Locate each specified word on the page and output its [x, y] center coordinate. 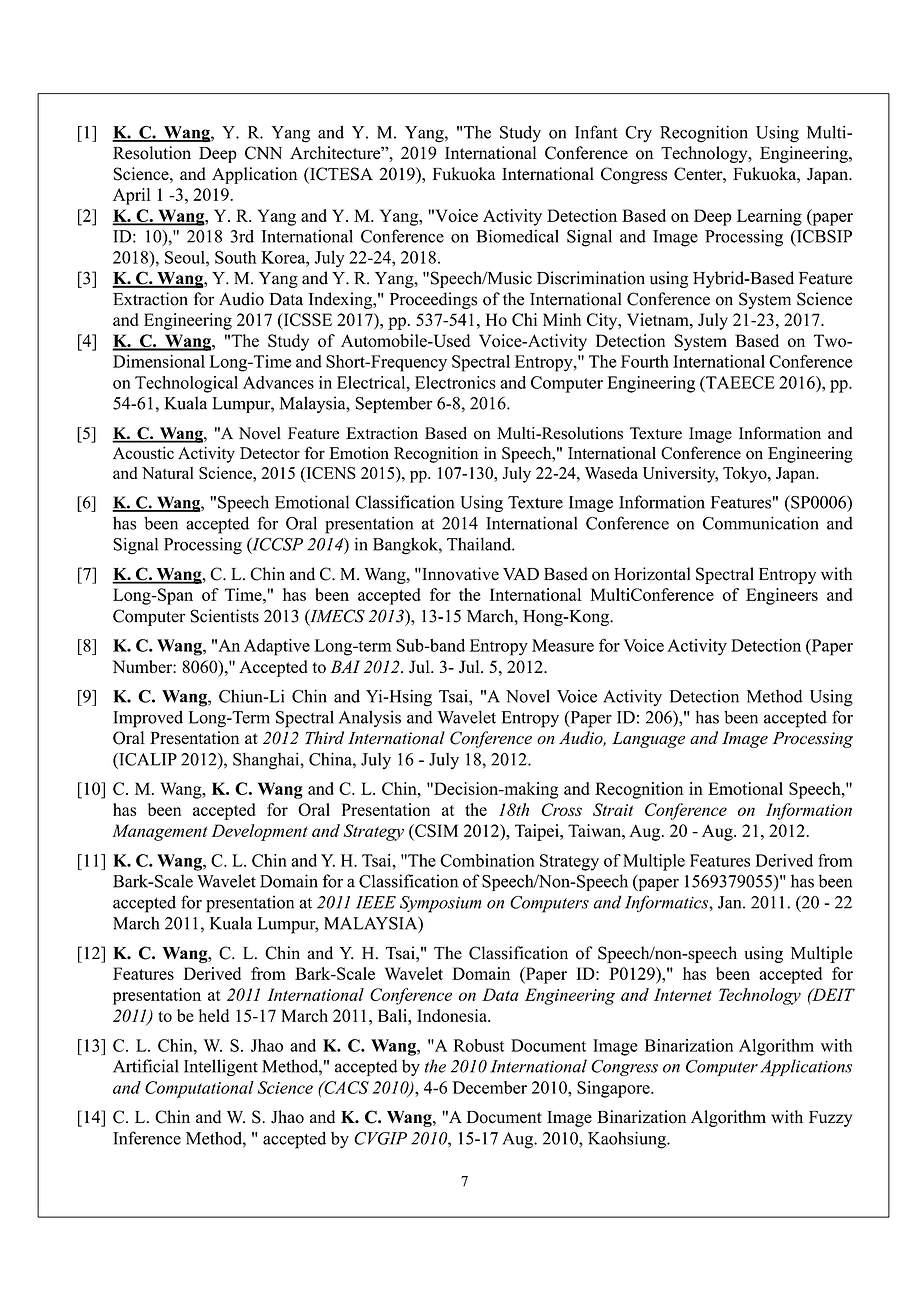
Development [259, 832]
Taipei [538, 832]
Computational [199, 1089]
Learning [769, 217]
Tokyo [746, 475]
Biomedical [517, 236]
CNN [263, 153]
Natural [168, 473]
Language [648, 740]
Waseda [611, 472]
